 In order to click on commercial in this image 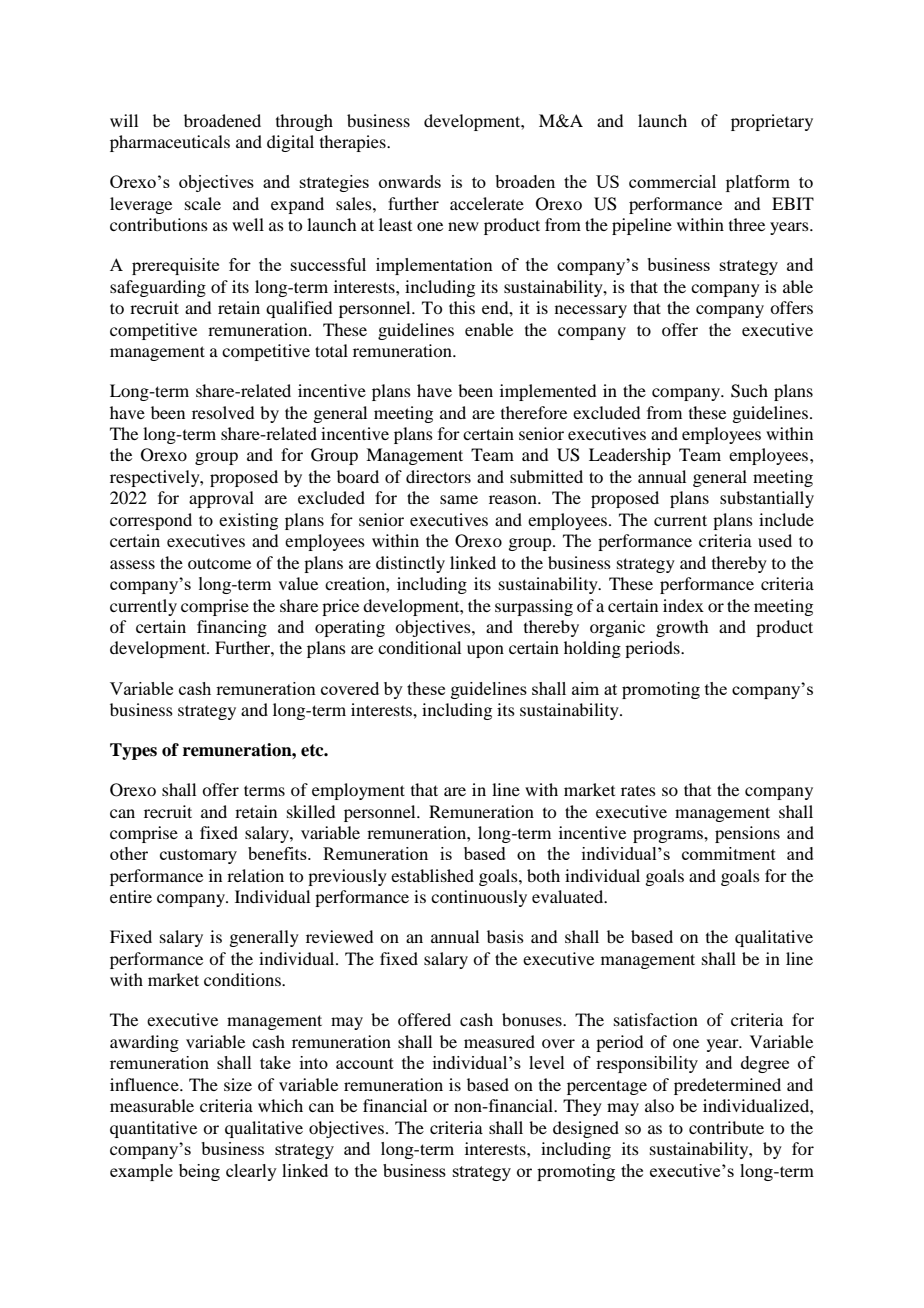, I will do `click(672, 181)`.
